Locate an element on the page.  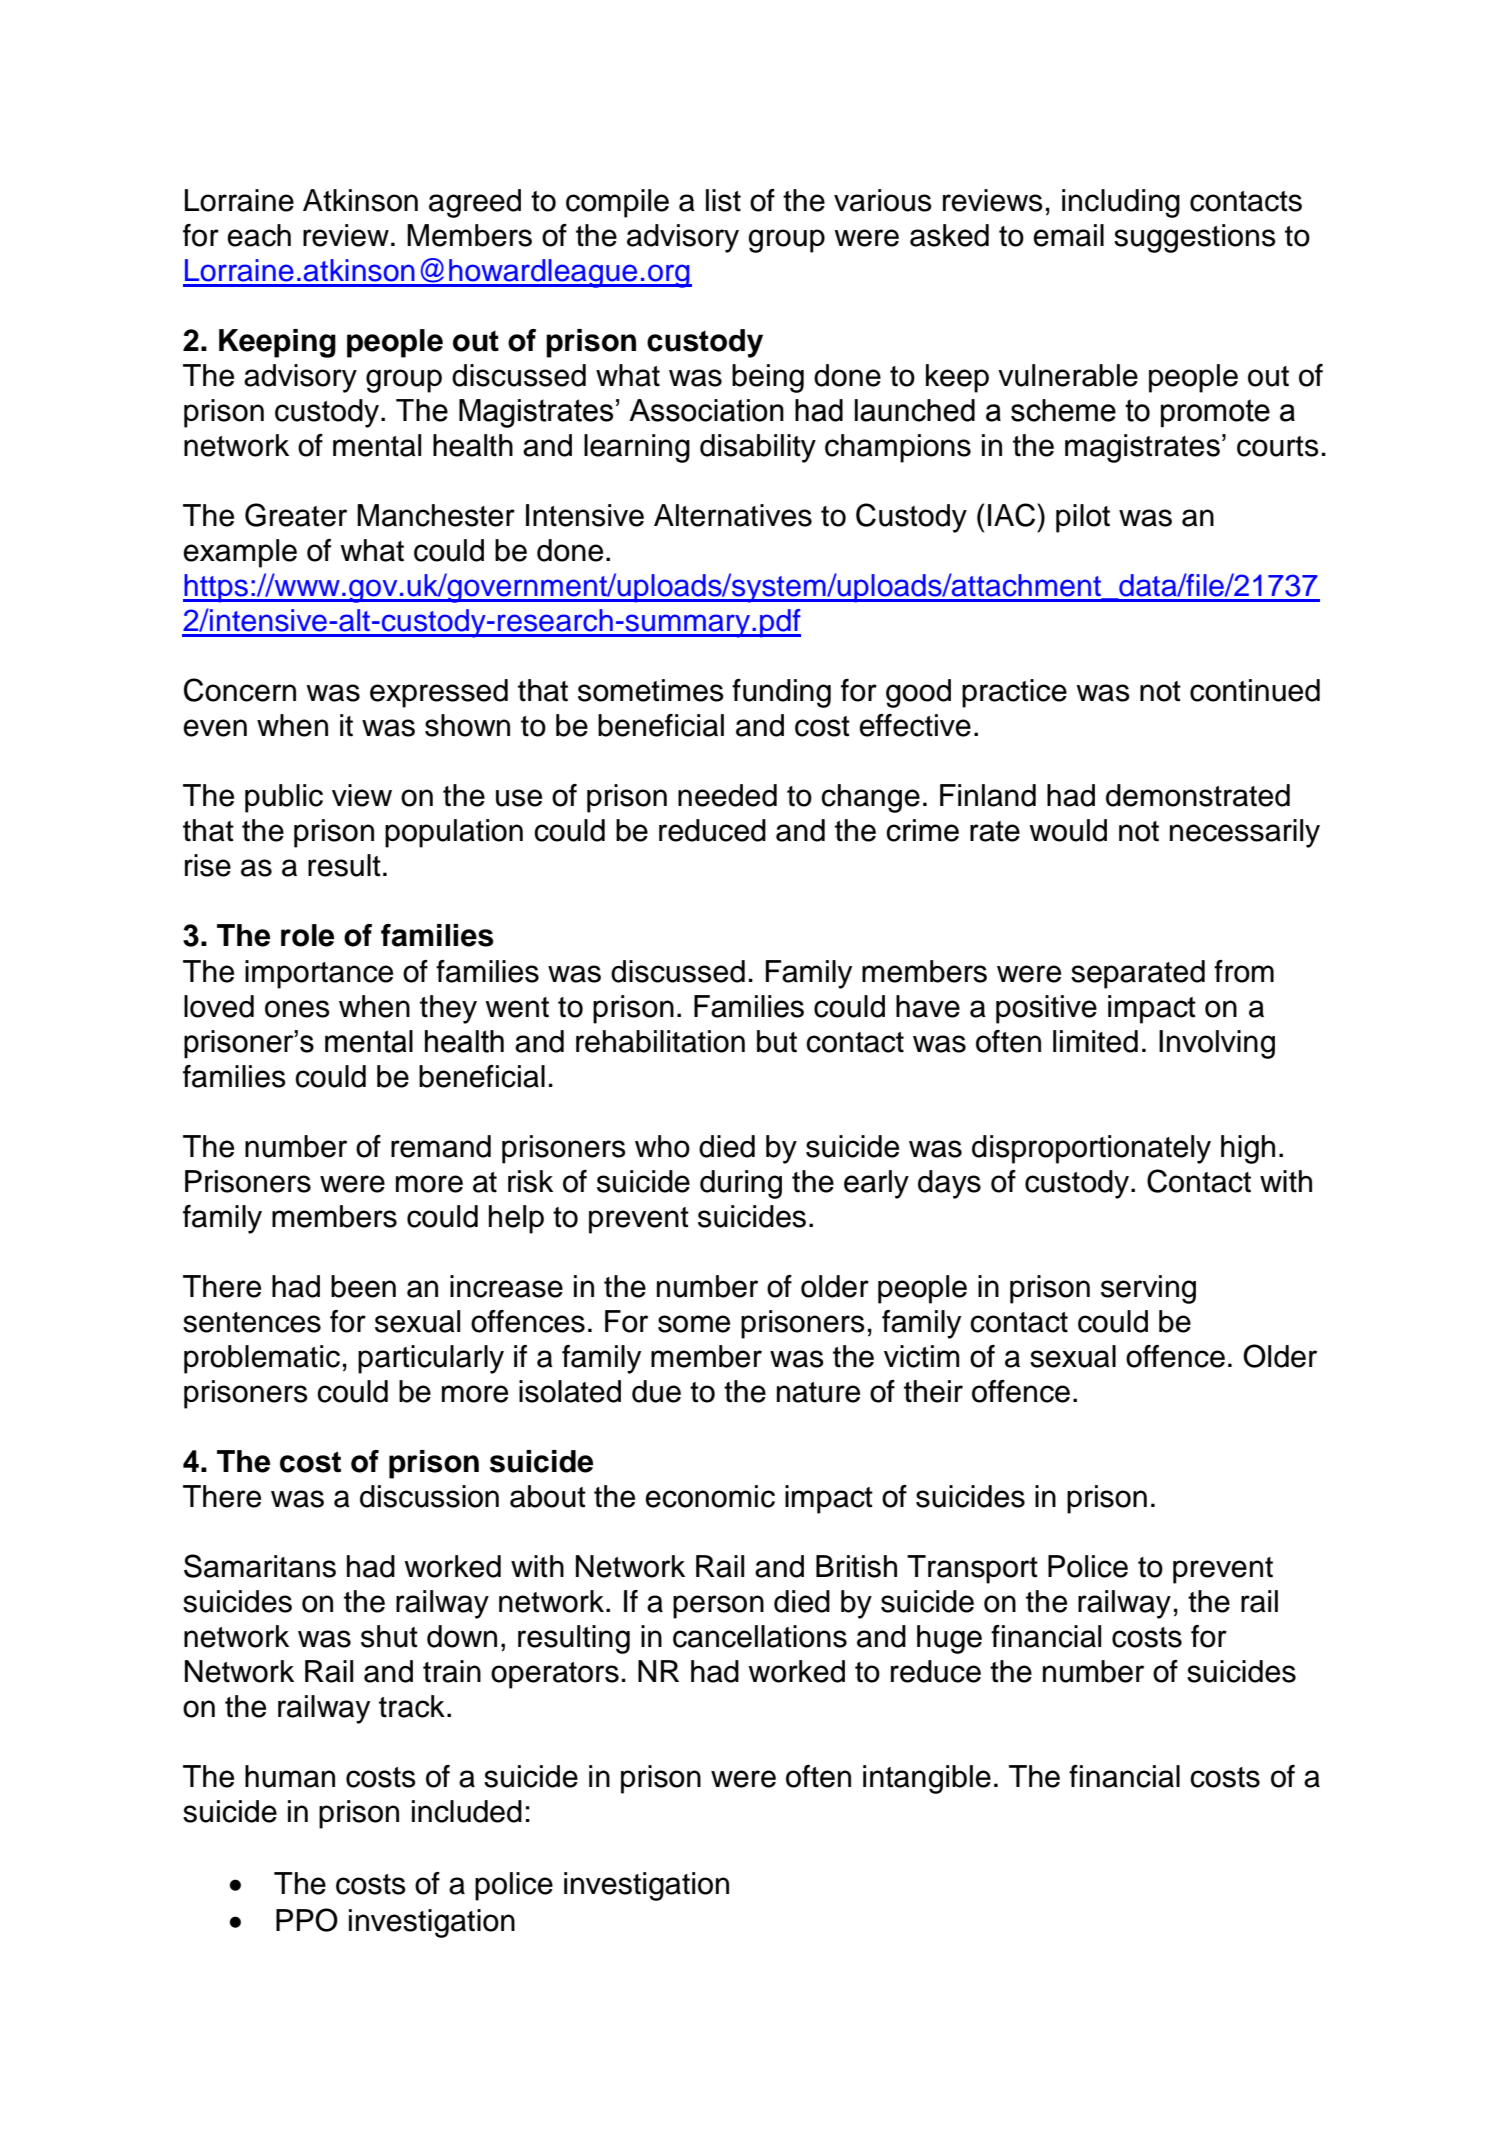
list is located at coordinates (723, 200).
